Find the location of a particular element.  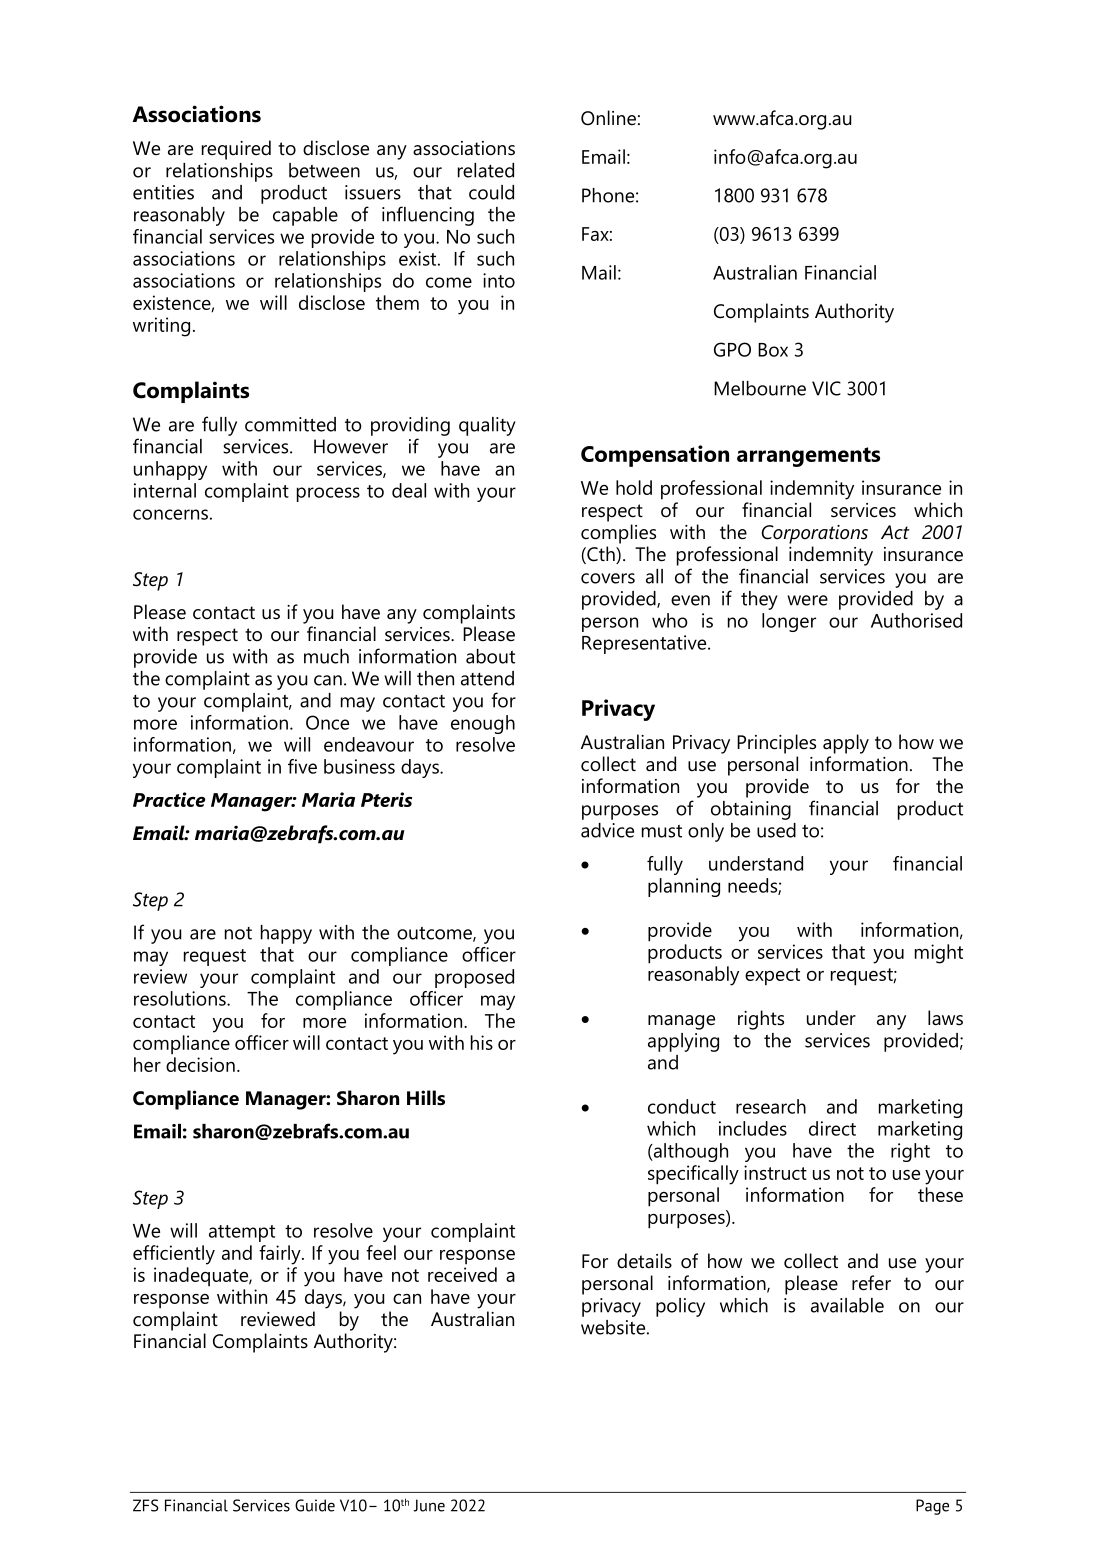

Box is located at coordinates (773, 350).
